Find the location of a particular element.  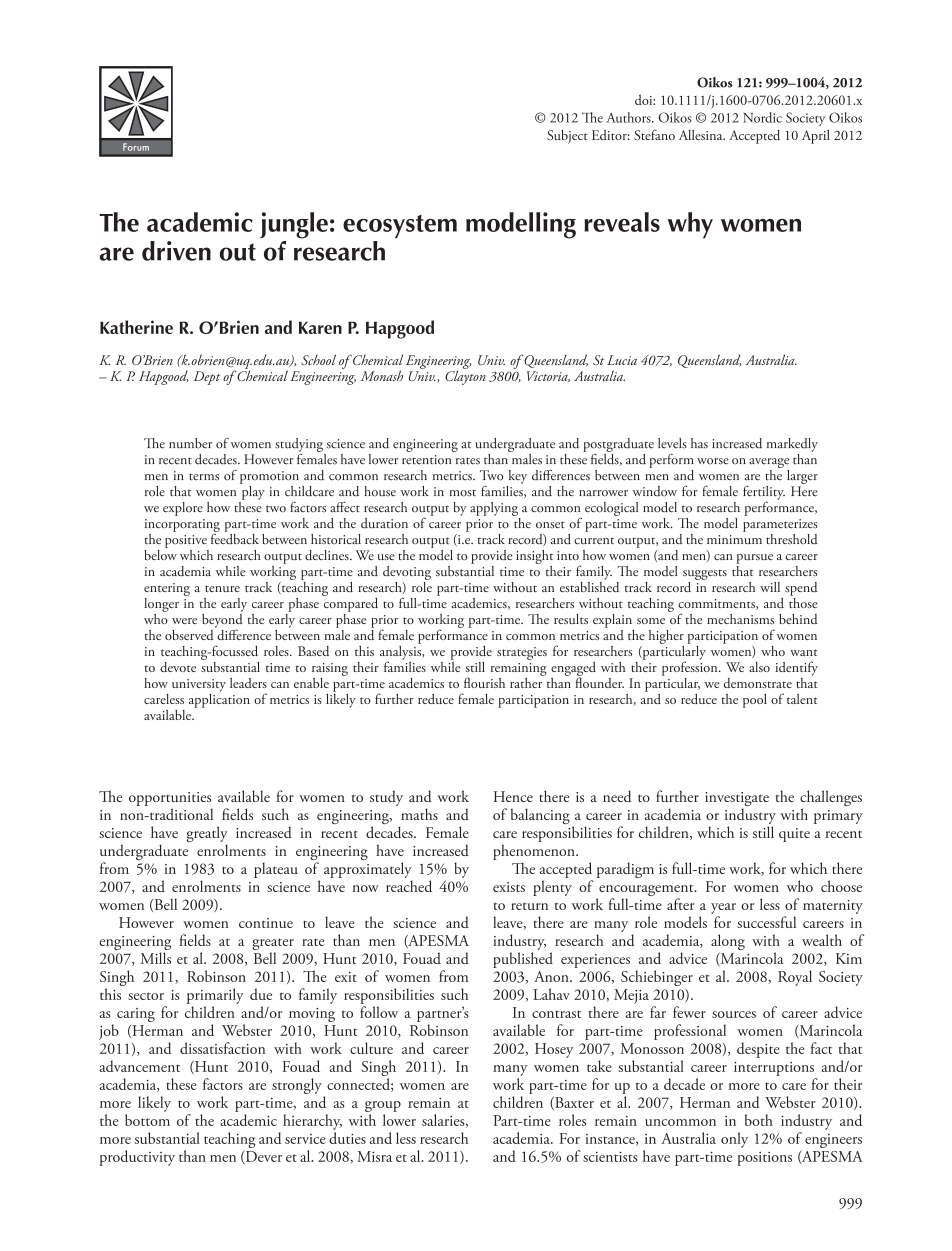

Nordic is located at coordinates (762, 117).
